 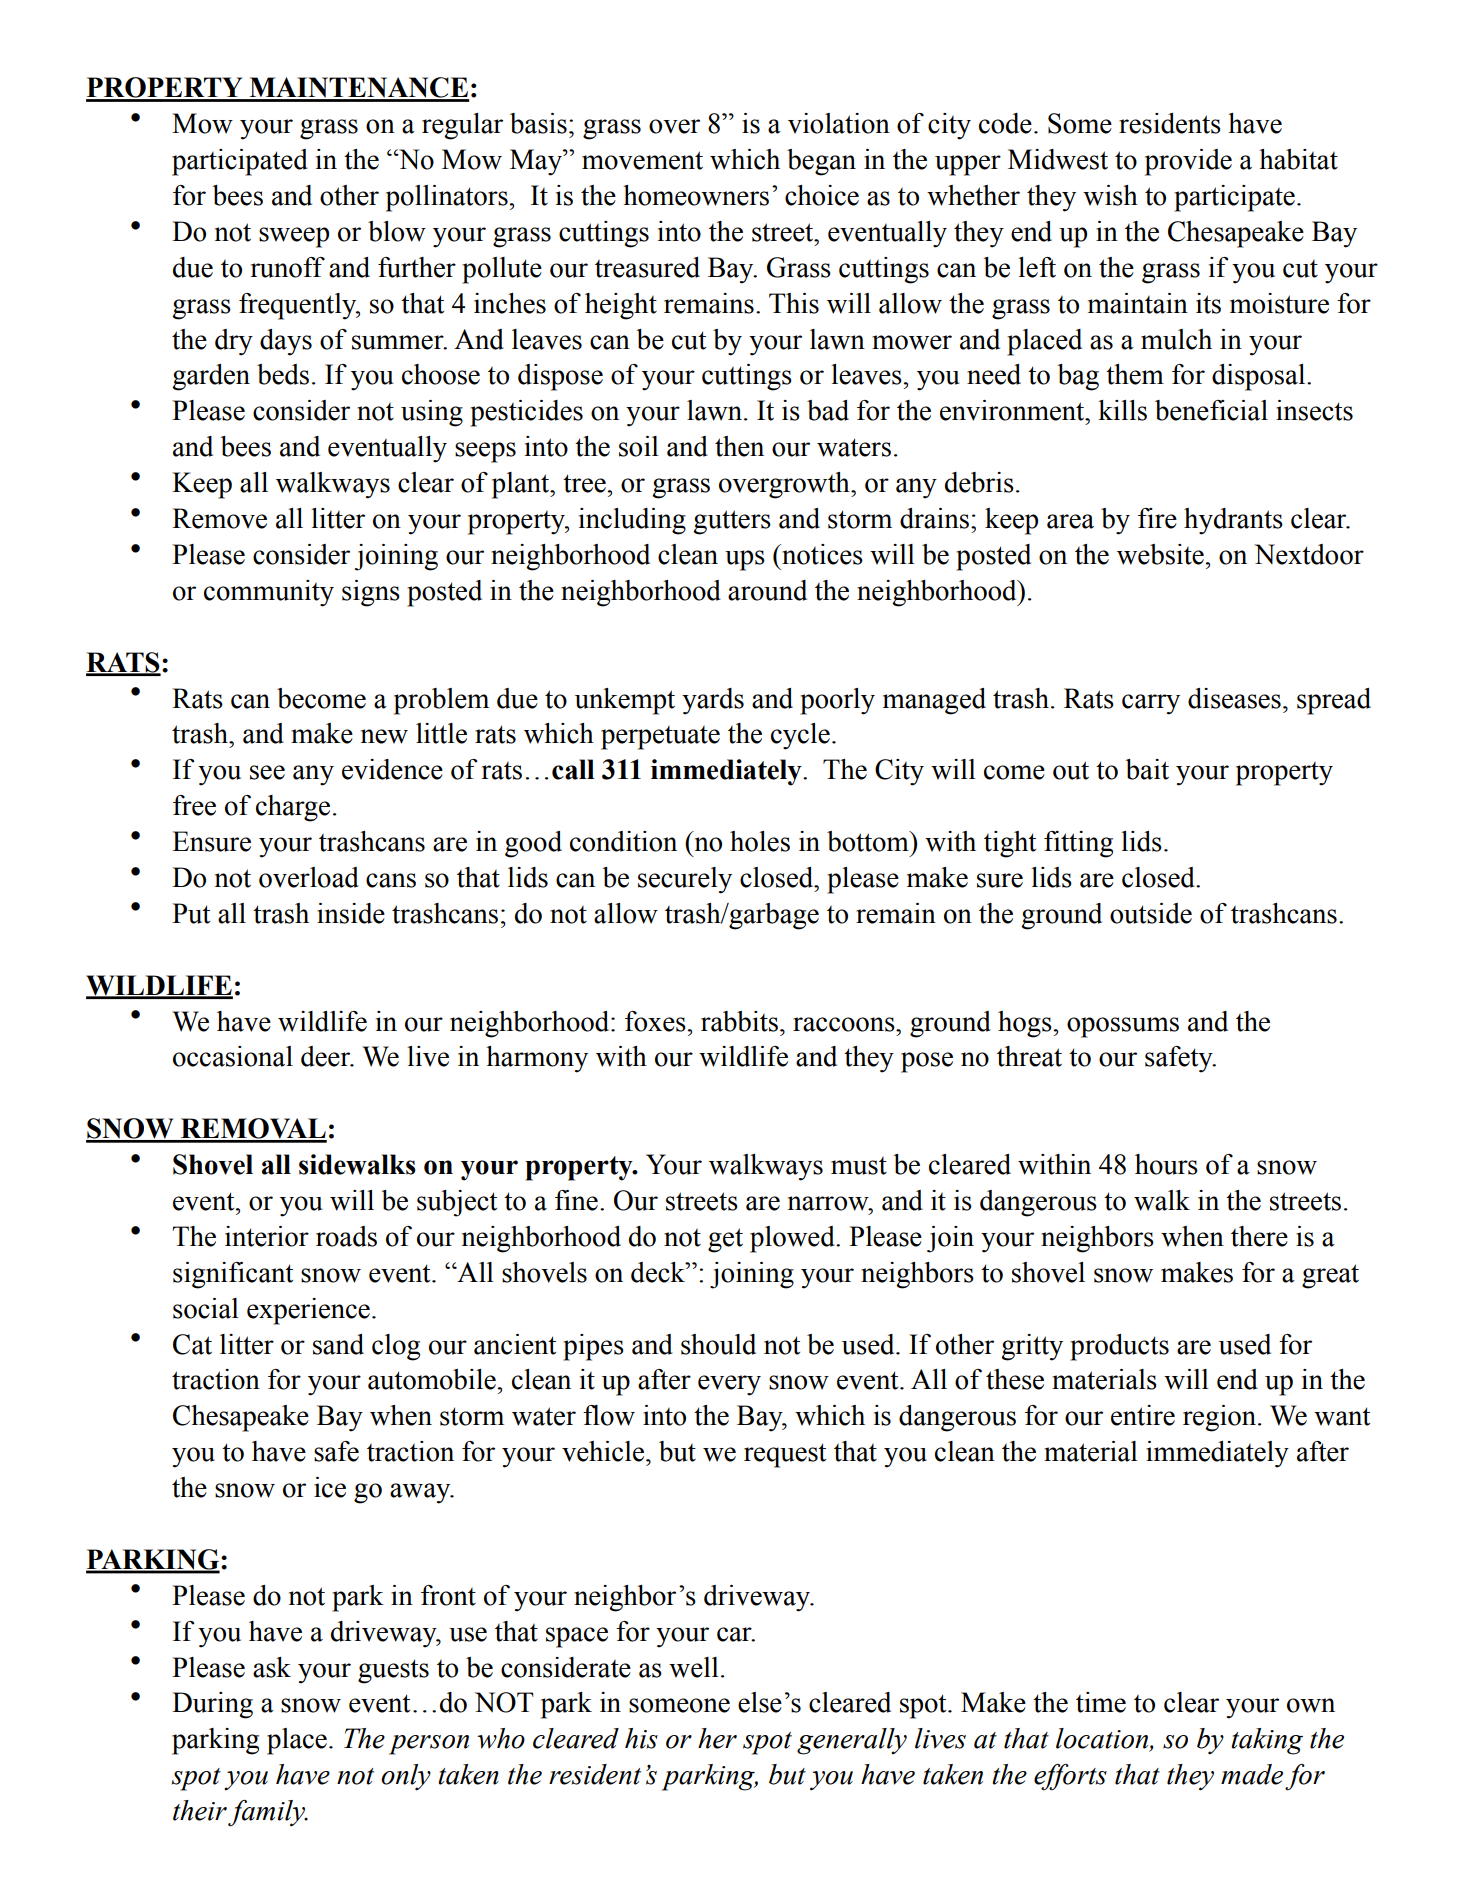 I want to click on outside, so click(x=1151, y=913).
